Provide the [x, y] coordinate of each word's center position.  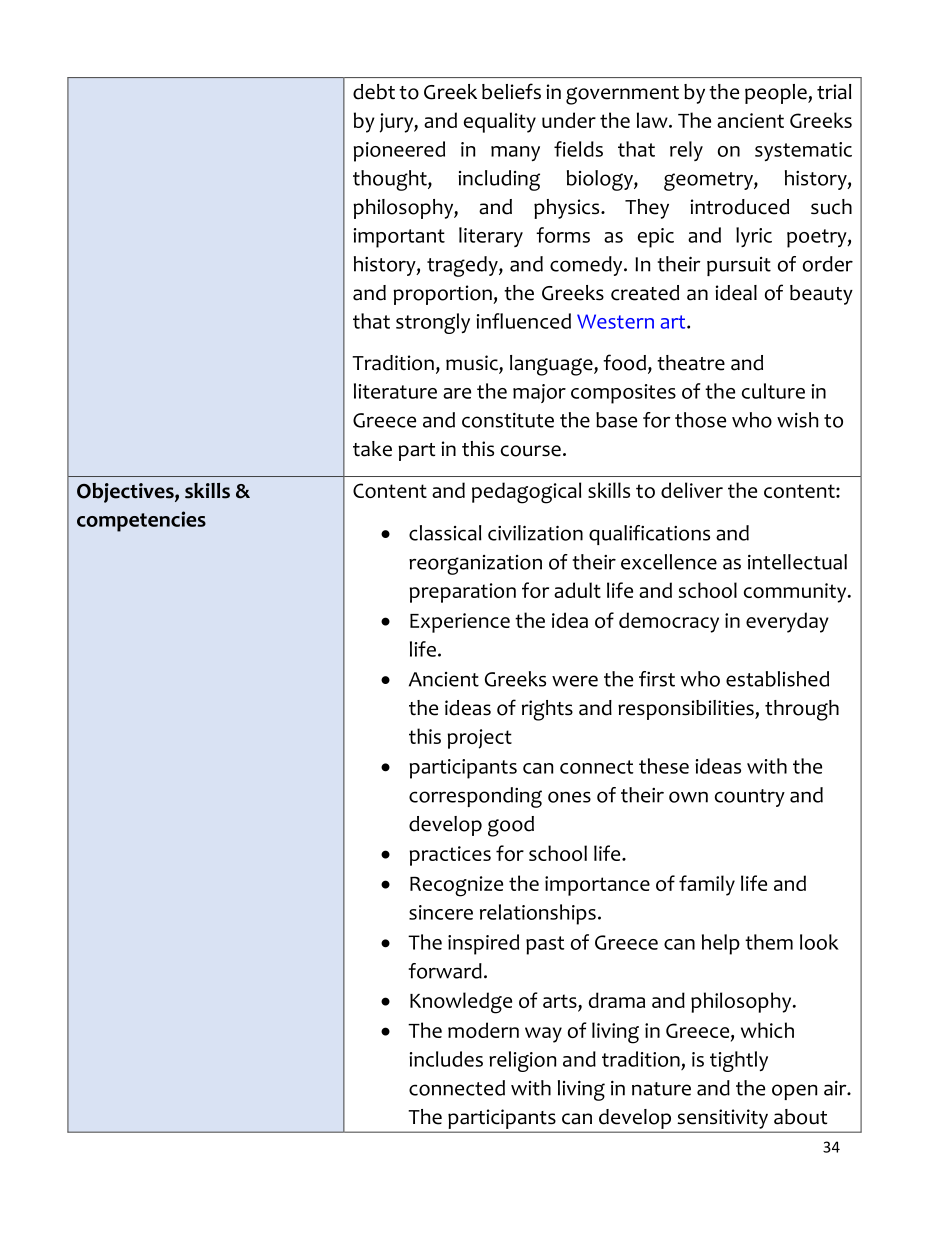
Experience [460, 623]
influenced [524, 321]
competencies [141, 521]
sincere [441, 912]
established [777, 679]
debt [374, 92]
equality [500, 122]
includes [446, 1059]
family [707, 885]
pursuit [739, 266]
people [777, 94]
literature [395, 391]
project [480, 739]
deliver [692, 490]
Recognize [456, 886]
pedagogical [526, 493]
